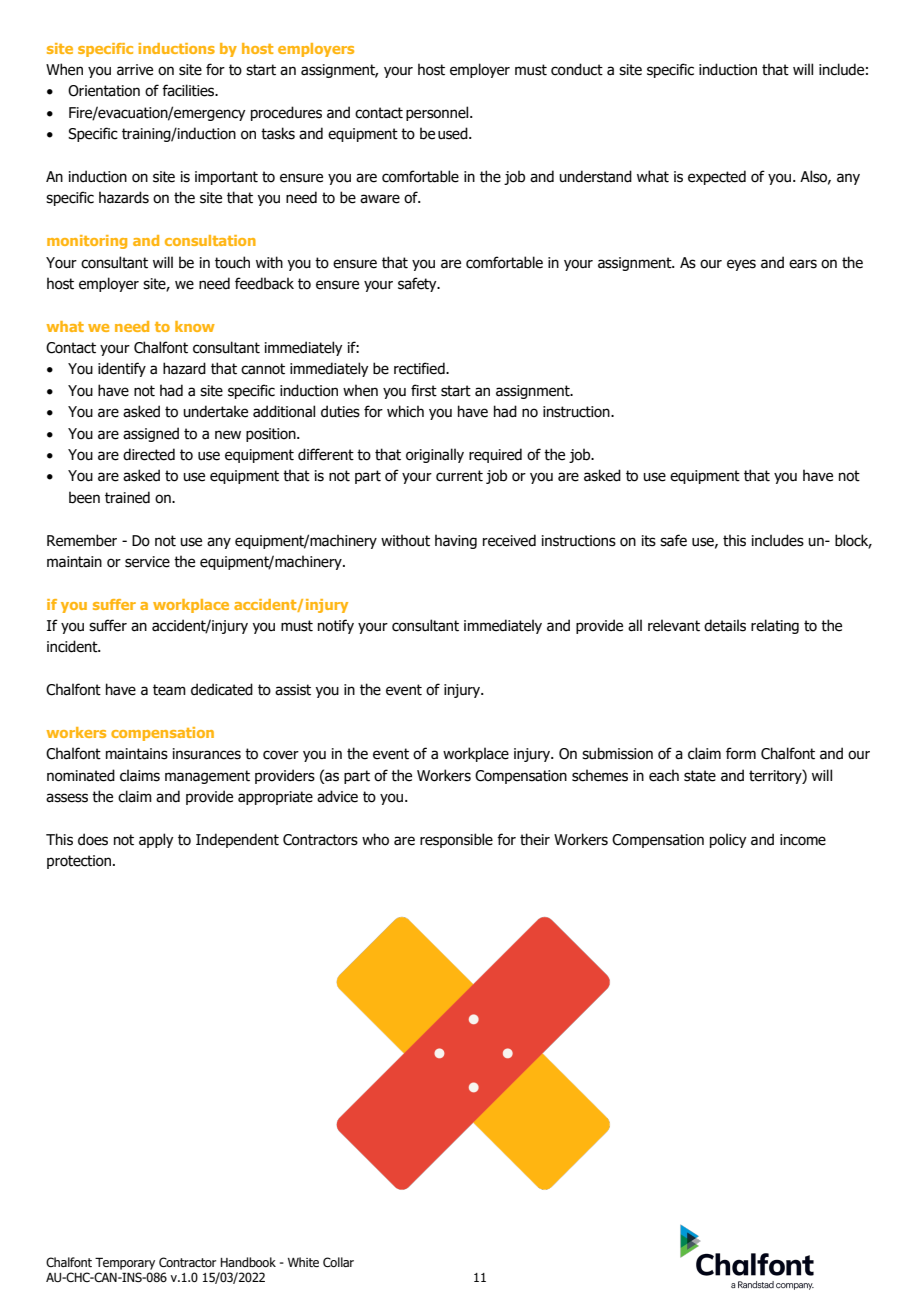 This document has height=1307, width=924. I want to click on team, so click(169, 690).
